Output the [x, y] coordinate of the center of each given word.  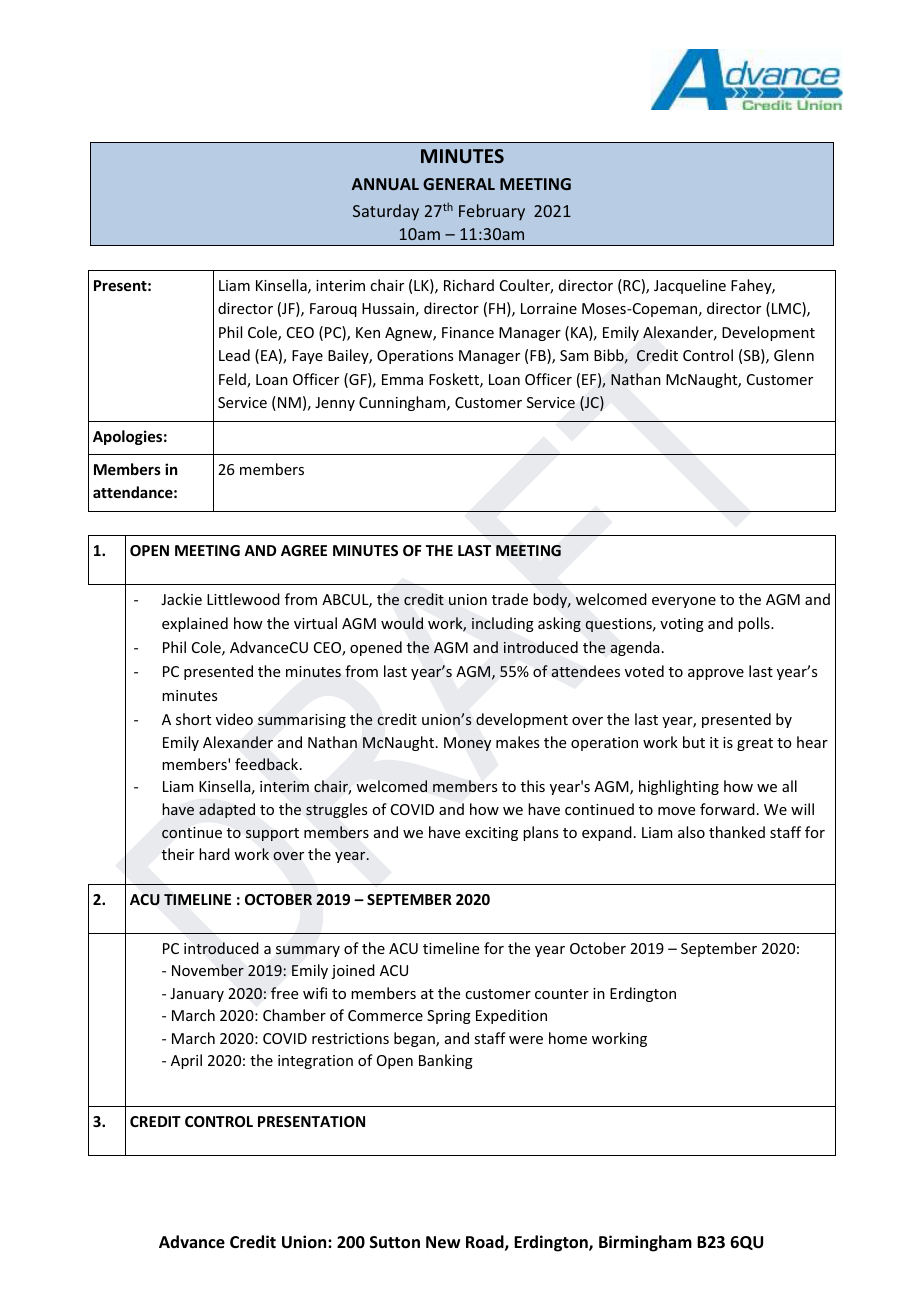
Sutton [395, 1242]
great [755, 744]
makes [517, 742]
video [234, 719]
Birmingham [645, 1243]
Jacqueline [690, 286]
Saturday [386, 212]
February [492, 212]
